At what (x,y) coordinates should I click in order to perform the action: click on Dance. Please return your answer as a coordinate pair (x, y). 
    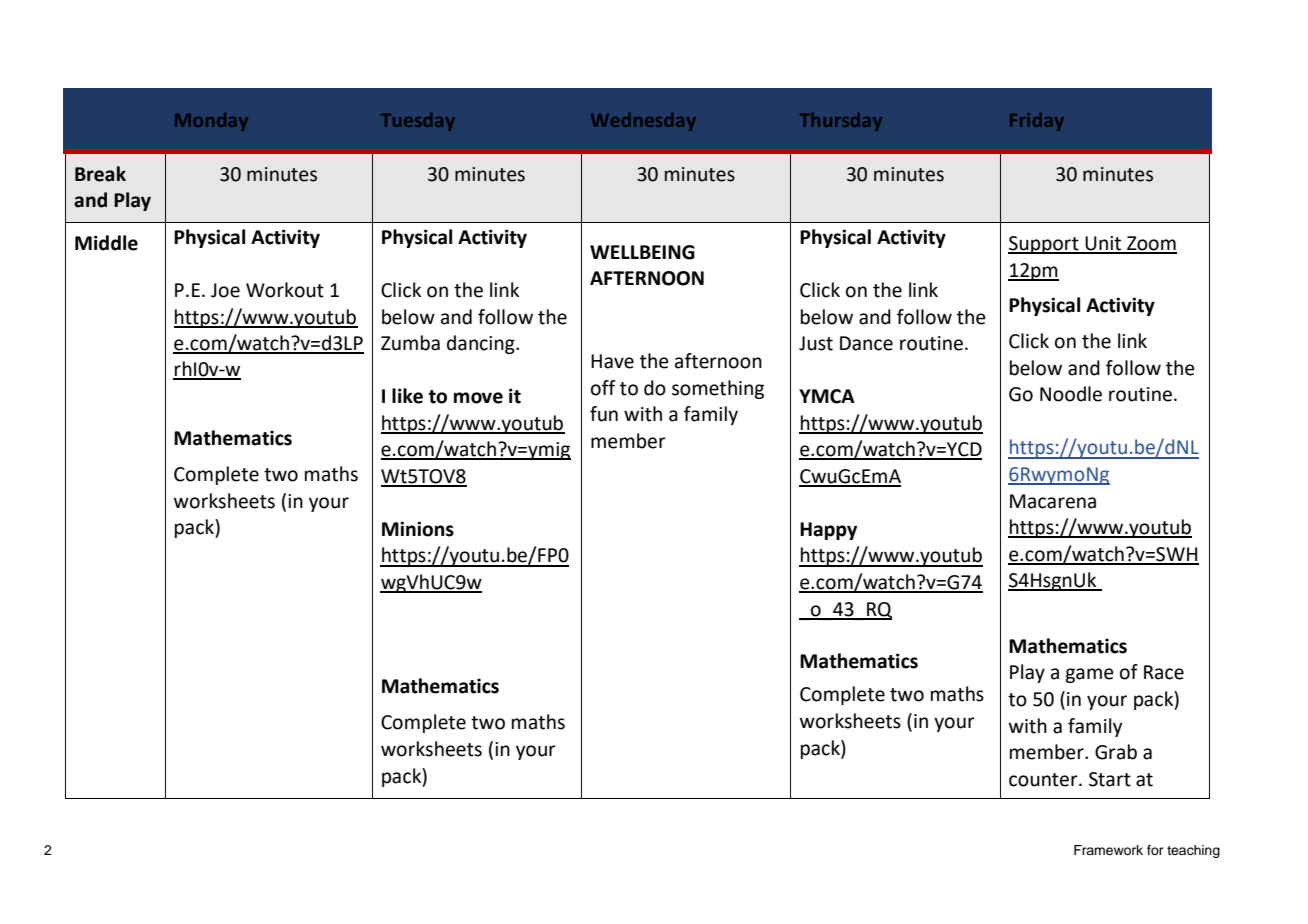
    Looking at the image, I should click on (866, 343).
